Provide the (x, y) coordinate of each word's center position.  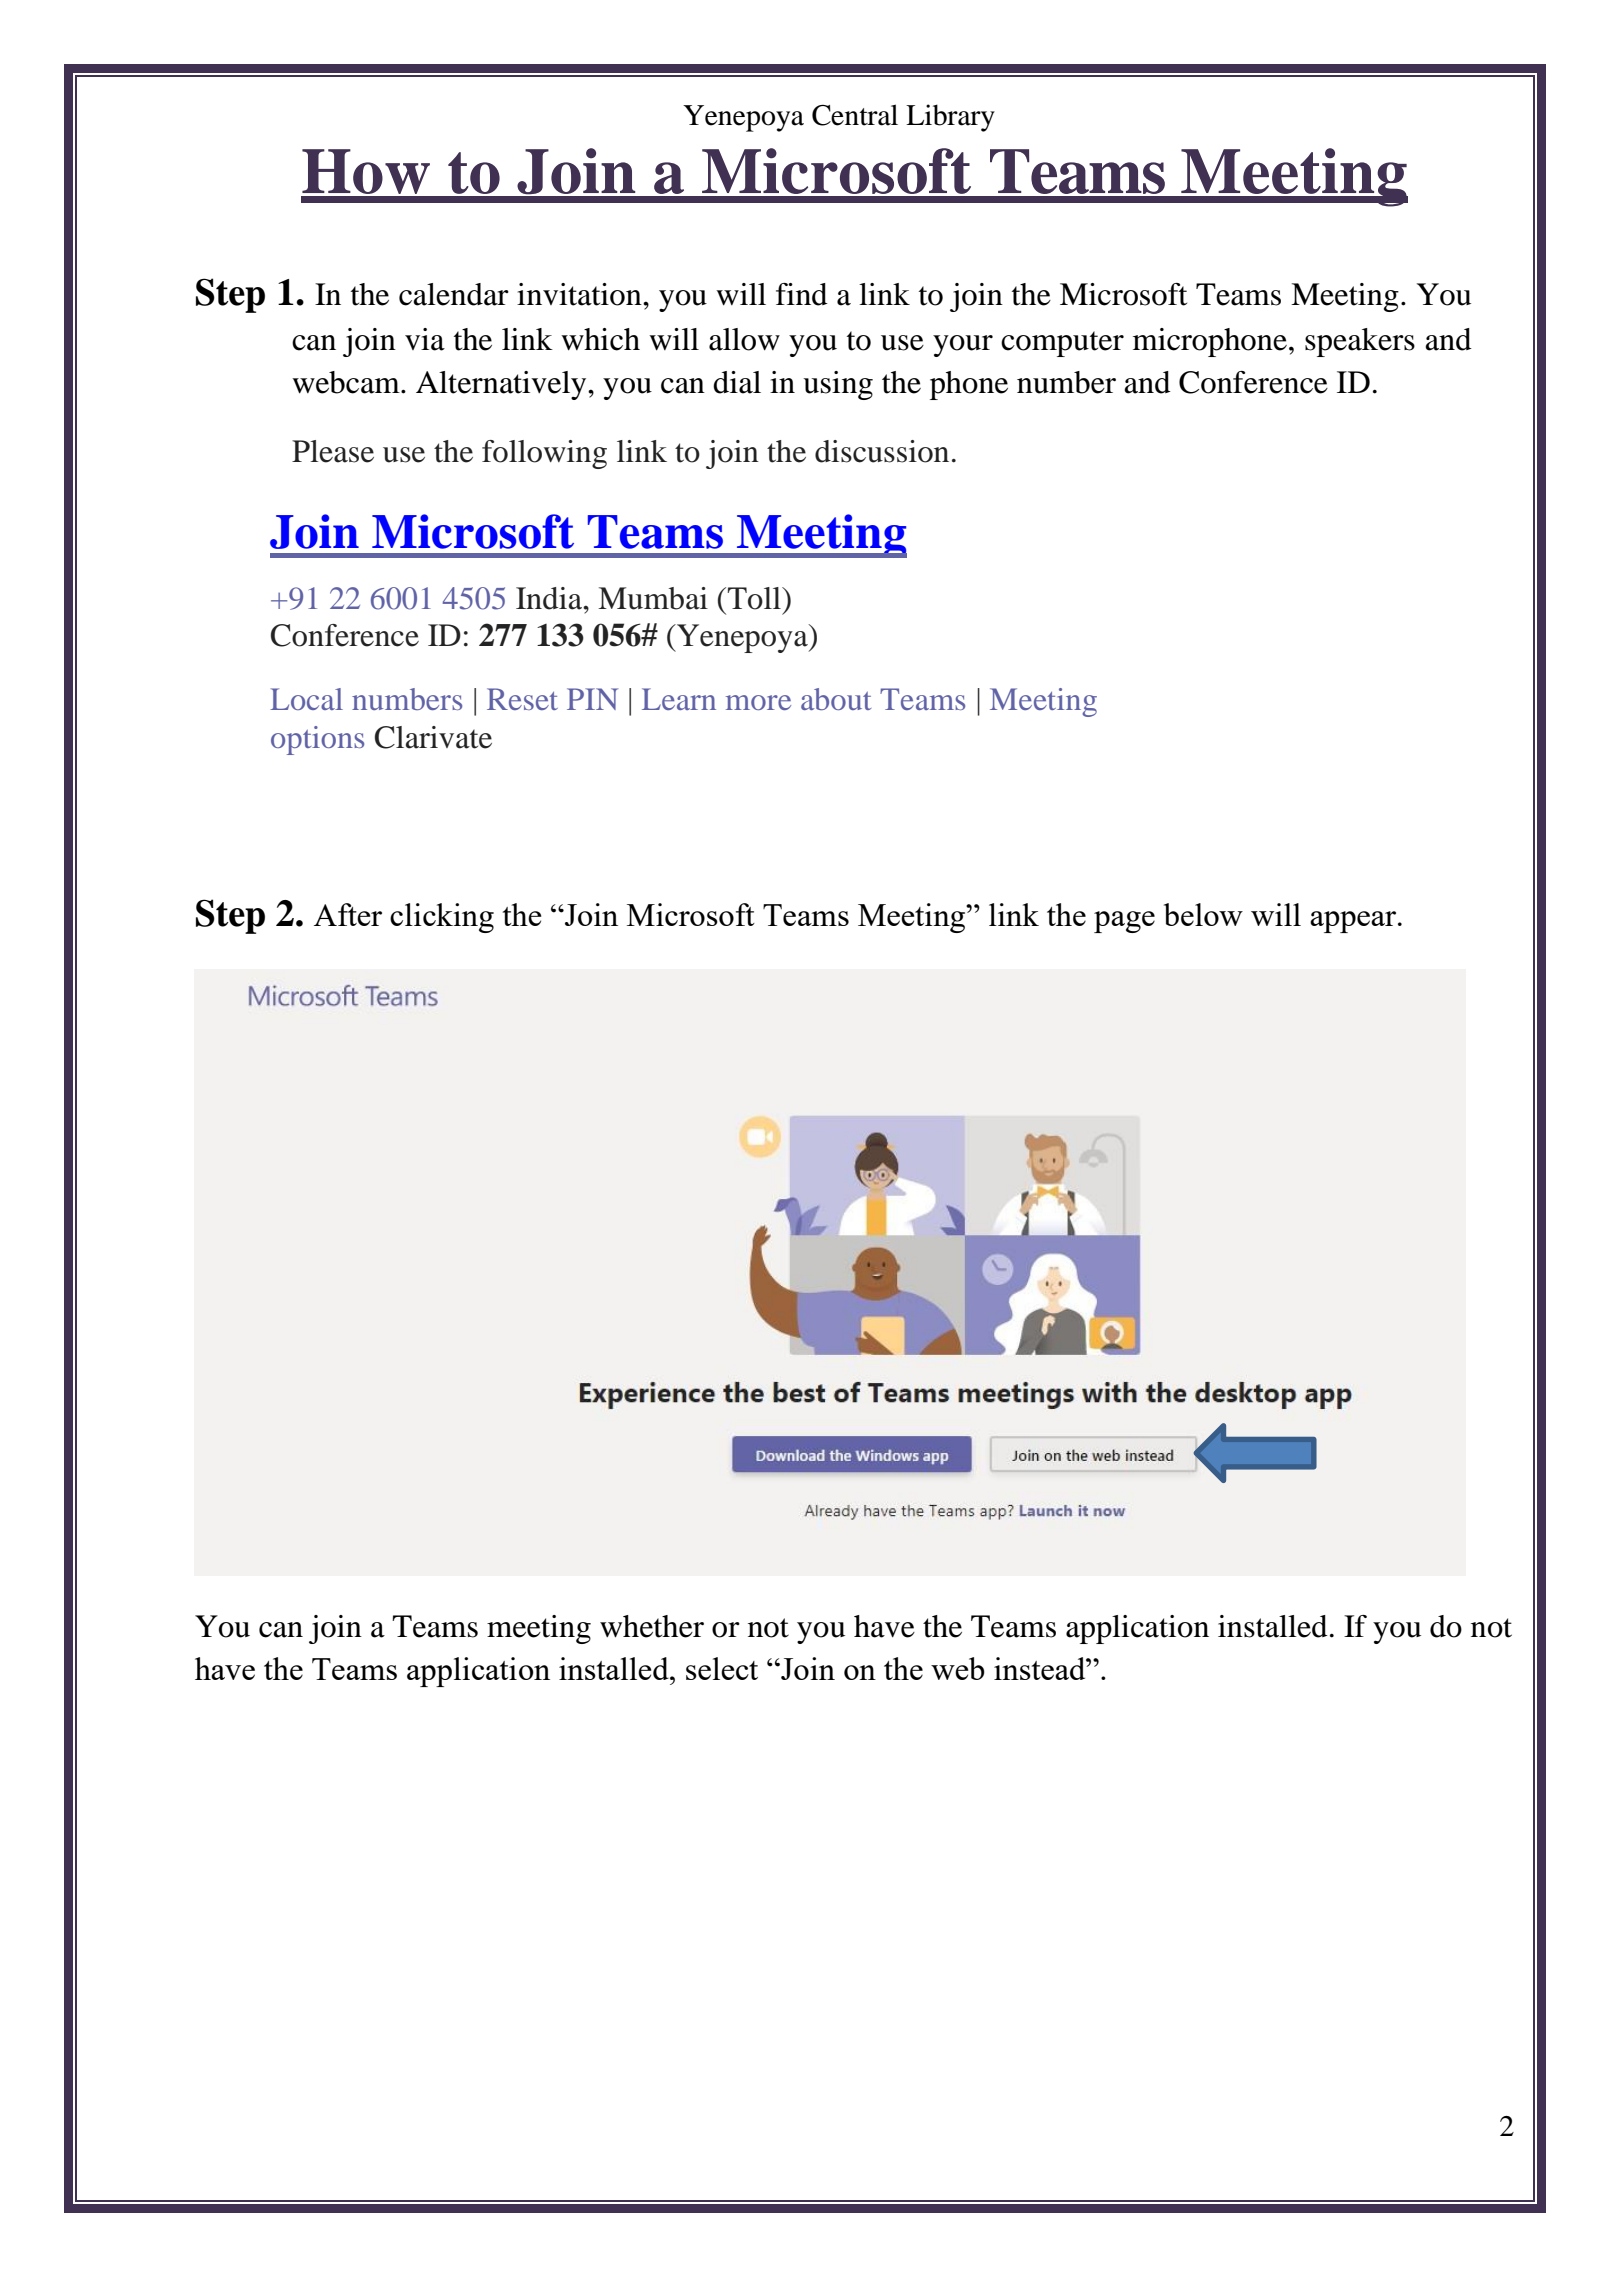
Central (855, 115)
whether (652, 1626)
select (722, 1668)
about (836, 699)
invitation (580, 294)
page (1124, 922)
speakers (1360, 342)
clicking (442, 918)
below (1203, 914)
